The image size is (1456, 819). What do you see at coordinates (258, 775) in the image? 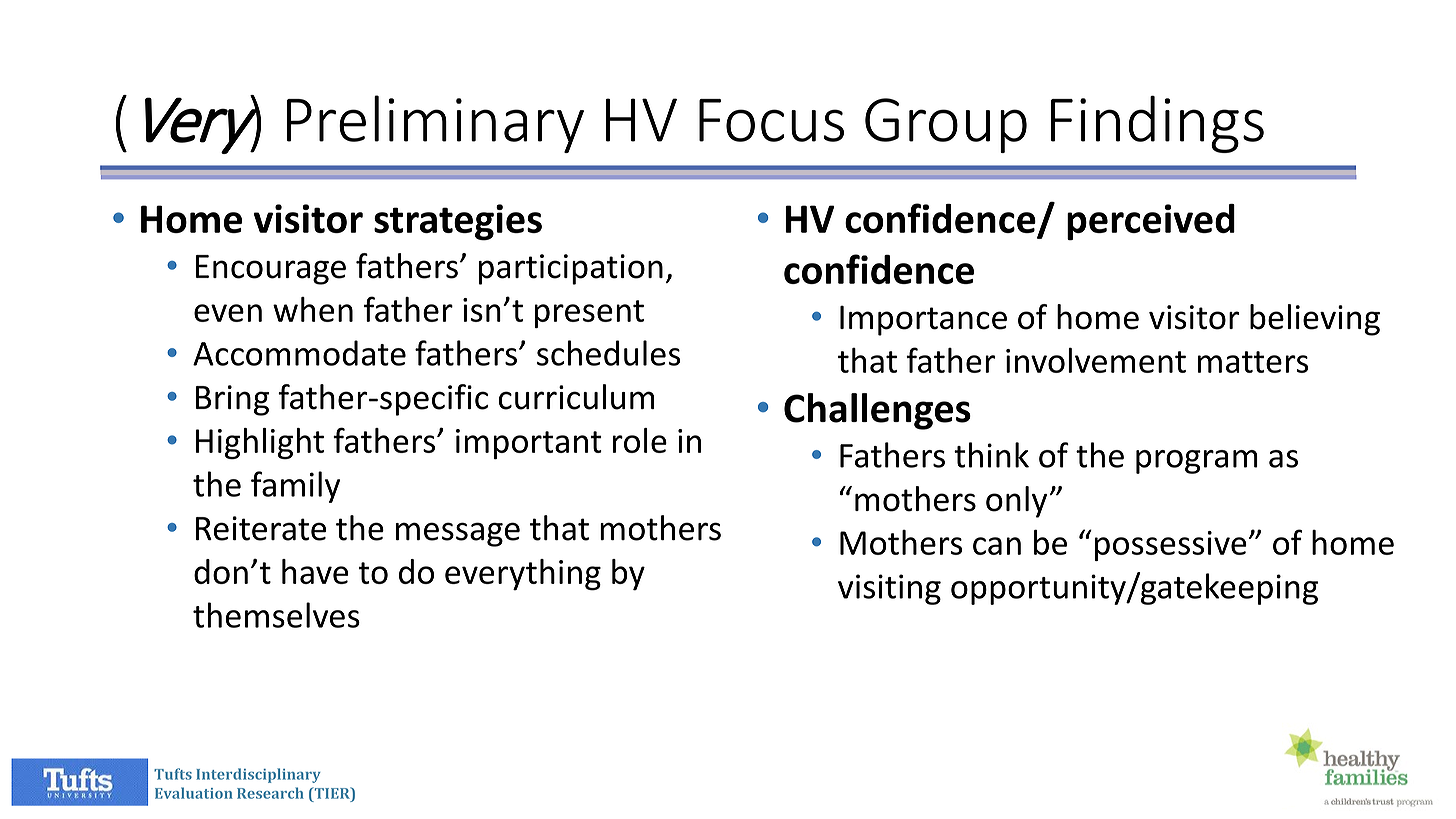
I see `Interdisciplinary` at bounding box center [258, 775].
